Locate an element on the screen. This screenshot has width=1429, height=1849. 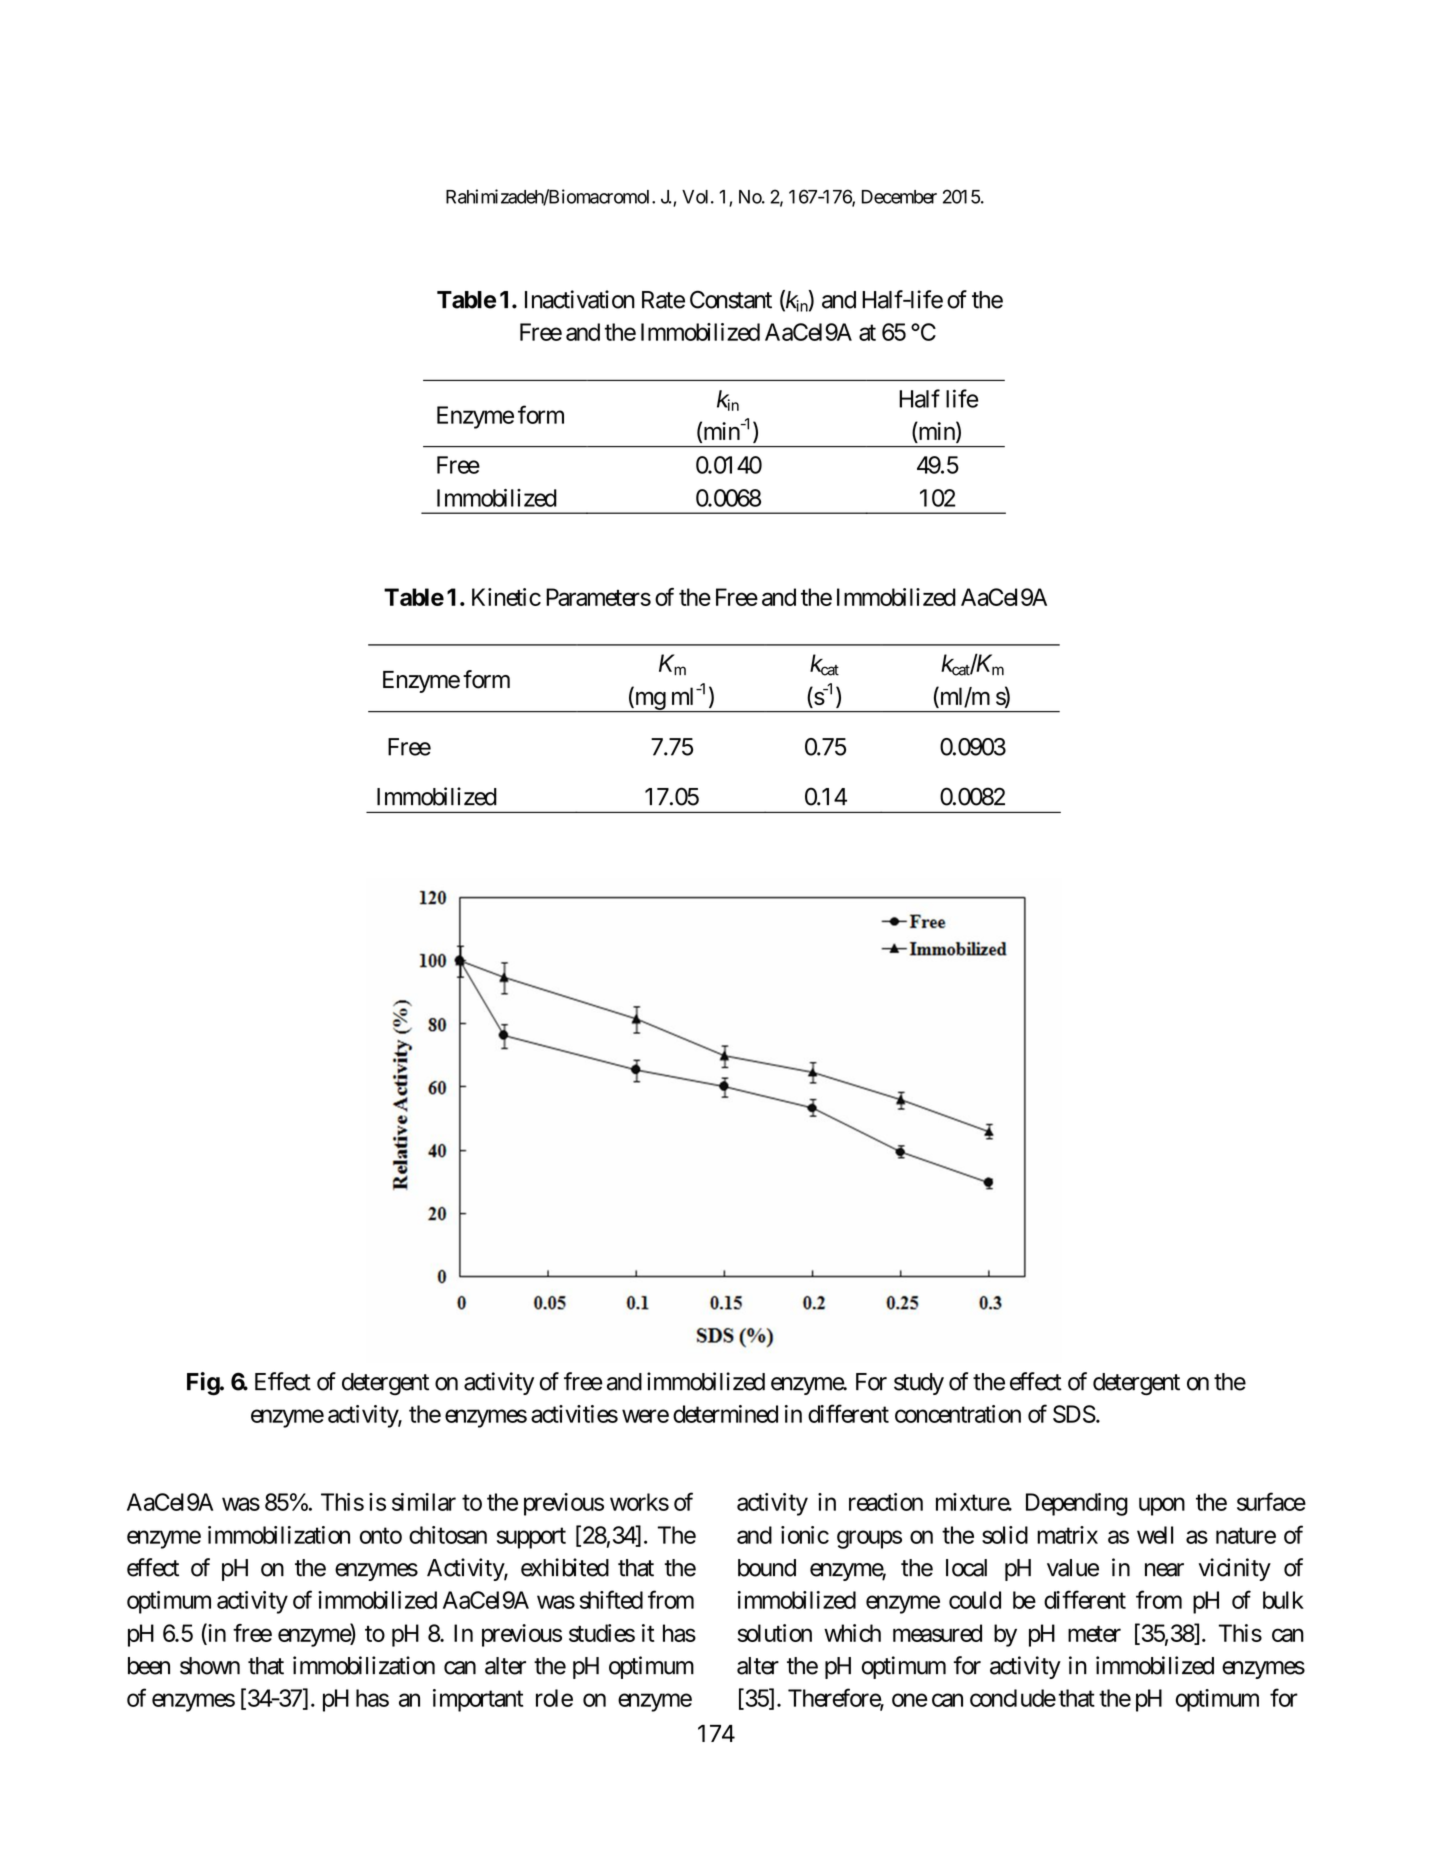
near is located at coordinates (1164, 1570).
